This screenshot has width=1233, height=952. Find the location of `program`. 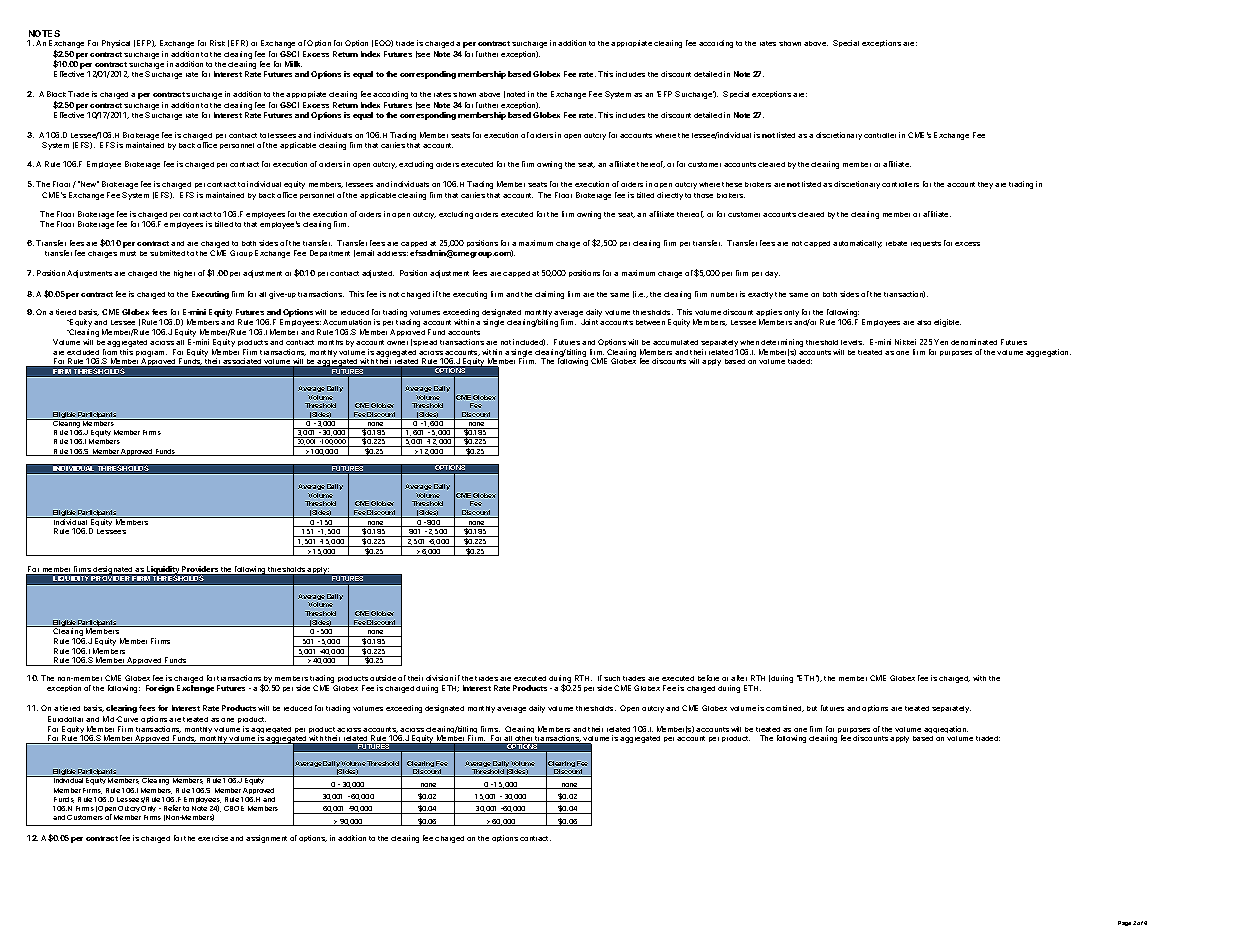

program is located at coordinates (151, 355).
